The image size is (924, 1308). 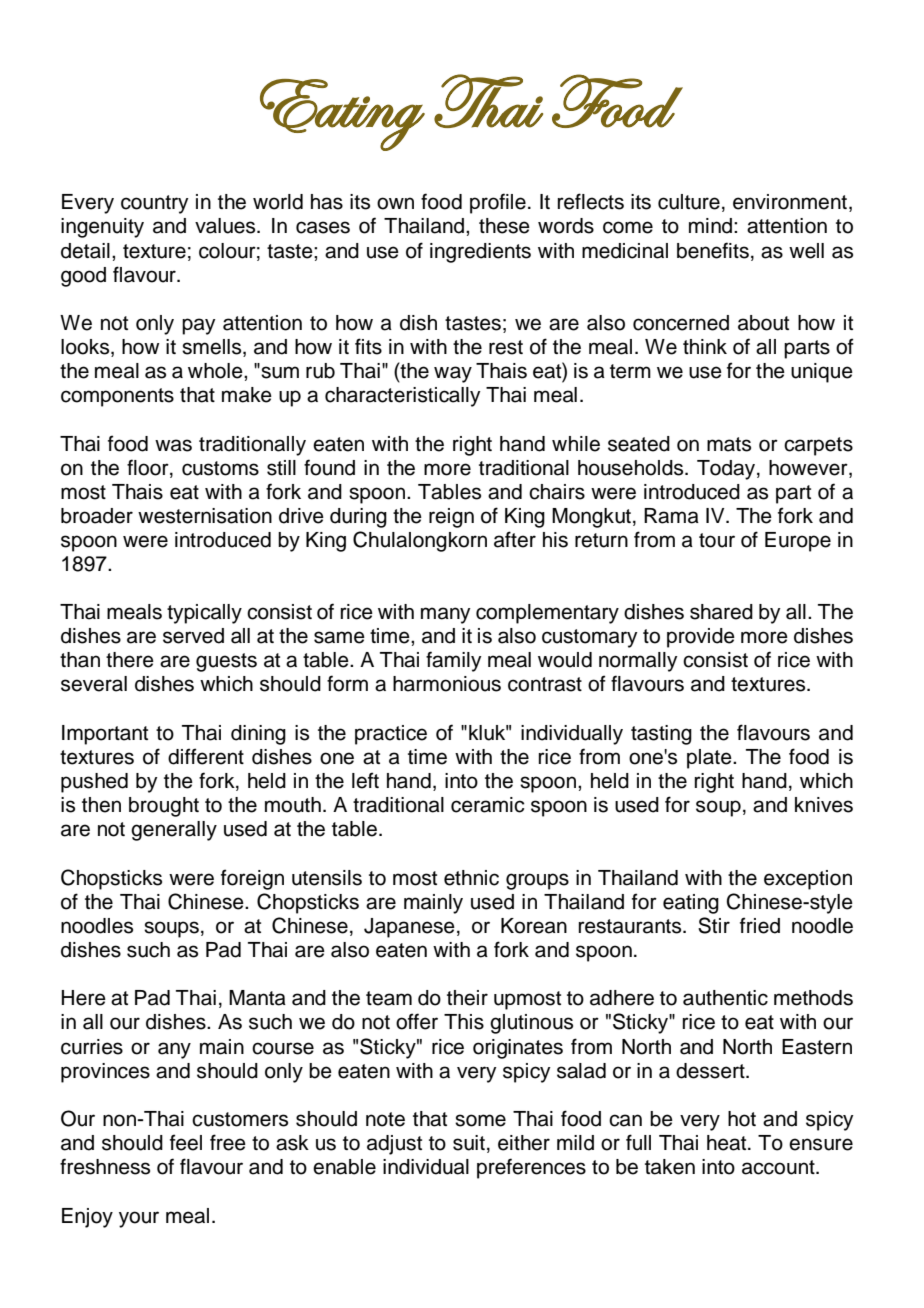 What do you see at coordinates (409, 928) in the screenshot?
I see `Japanese` at bounding box center [409, 928].
